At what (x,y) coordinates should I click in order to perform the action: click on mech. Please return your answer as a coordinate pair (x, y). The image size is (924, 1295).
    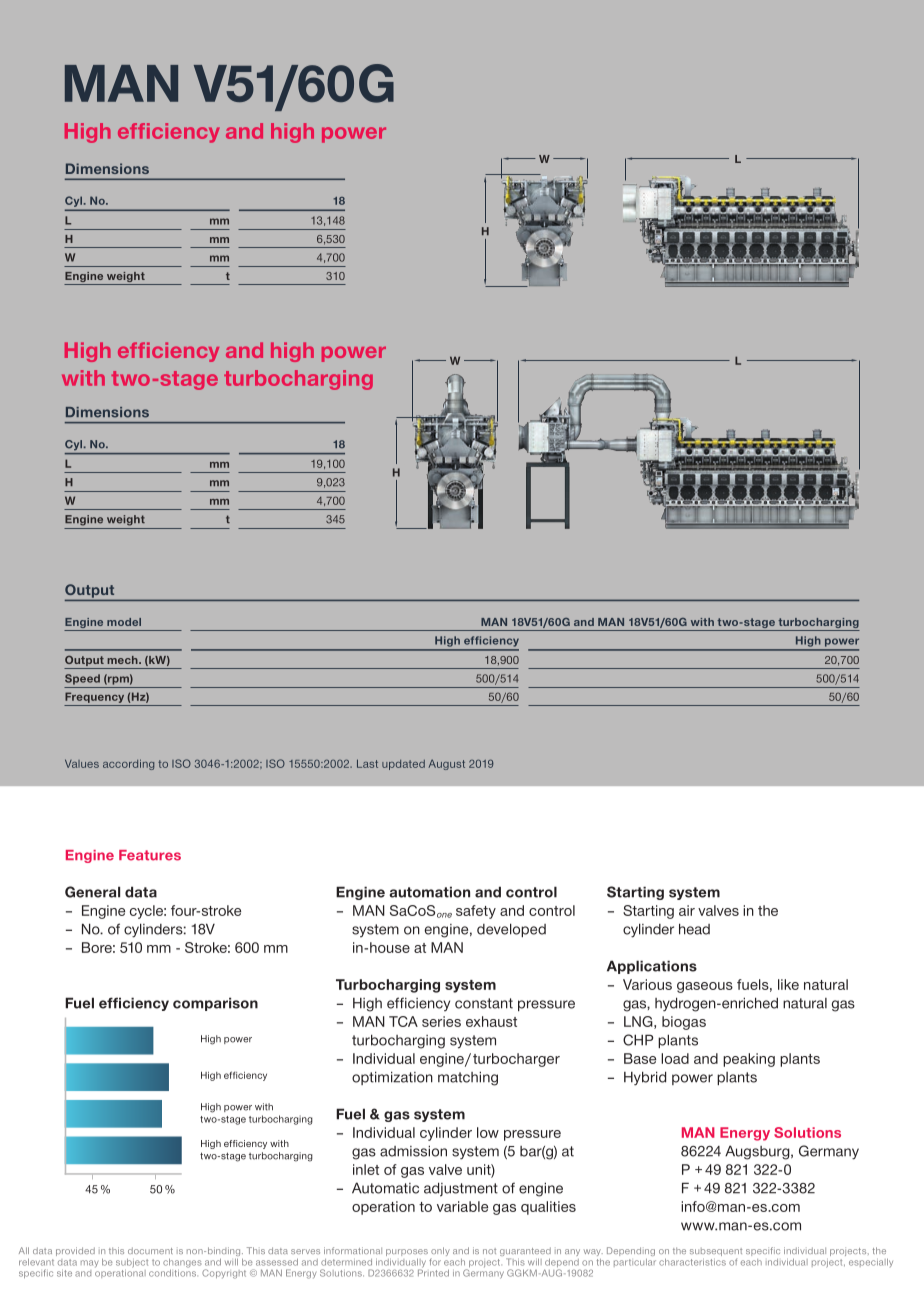
    Looking at the image, I should click on (123, 660).
